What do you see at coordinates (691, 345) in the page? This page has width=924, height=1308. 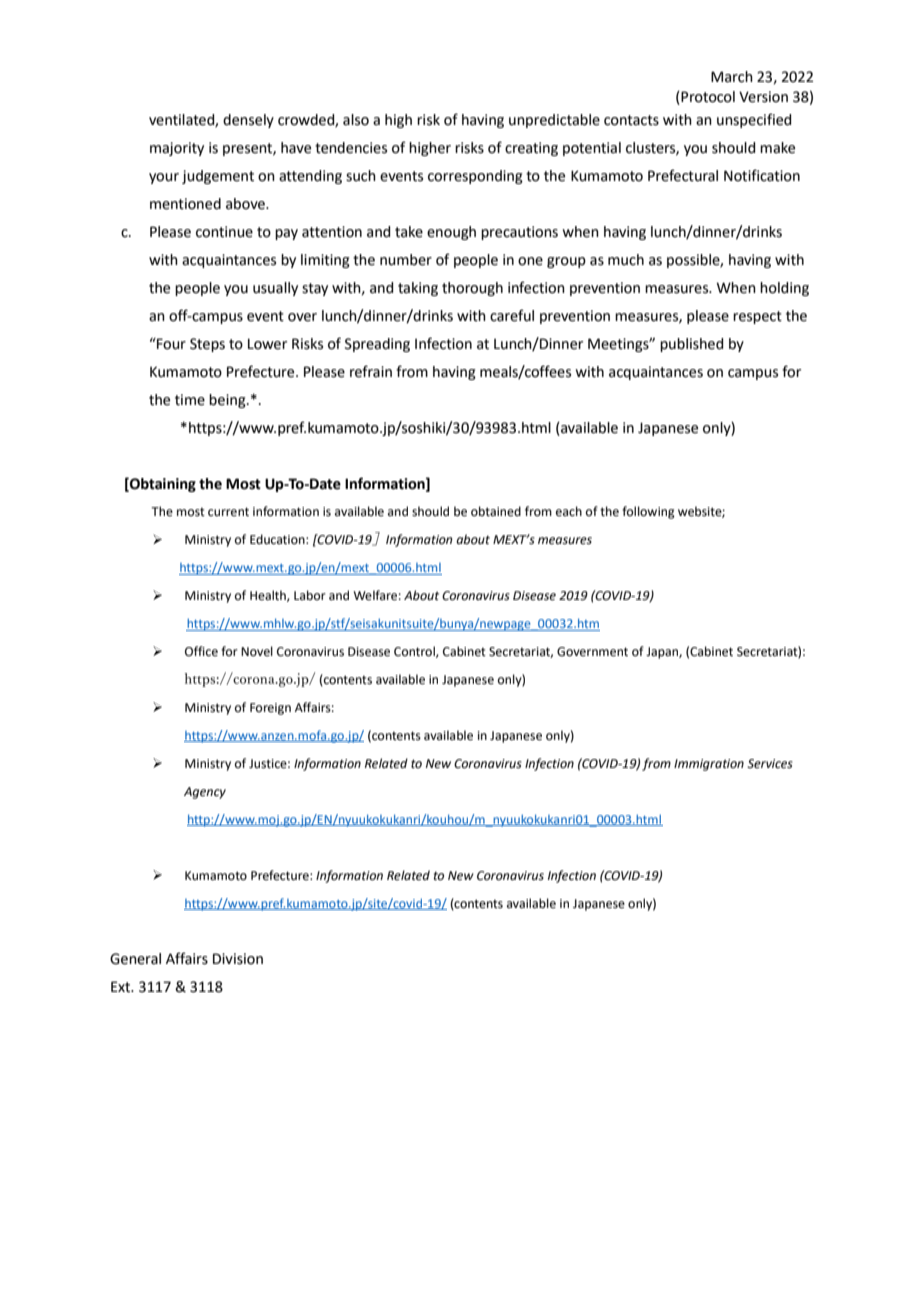 I see `published` at bounding box center [691, 345].
